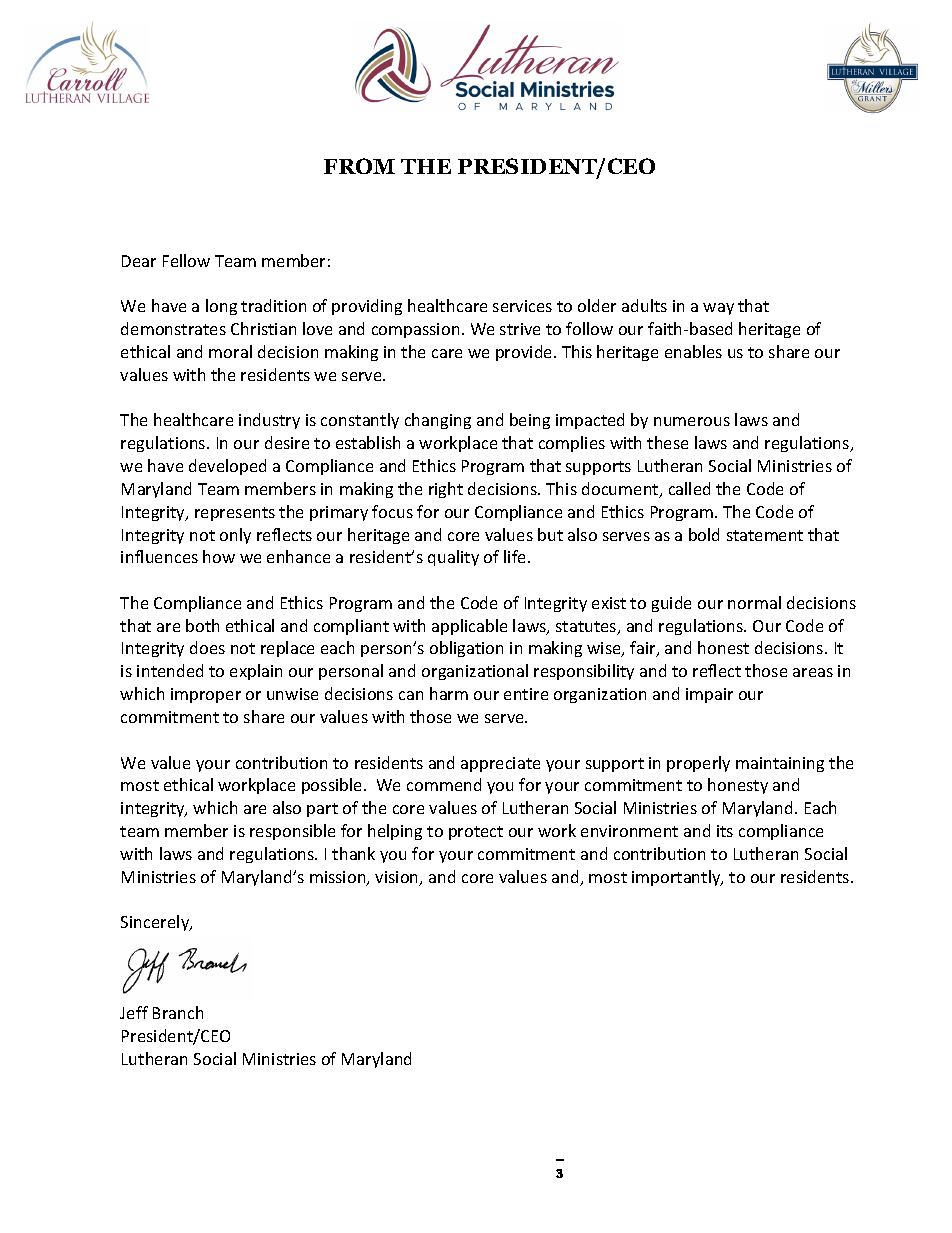  What do you see at coordinates (398, 878) in the screenshot?
I see `vision` at bounding box center [398, 878].
